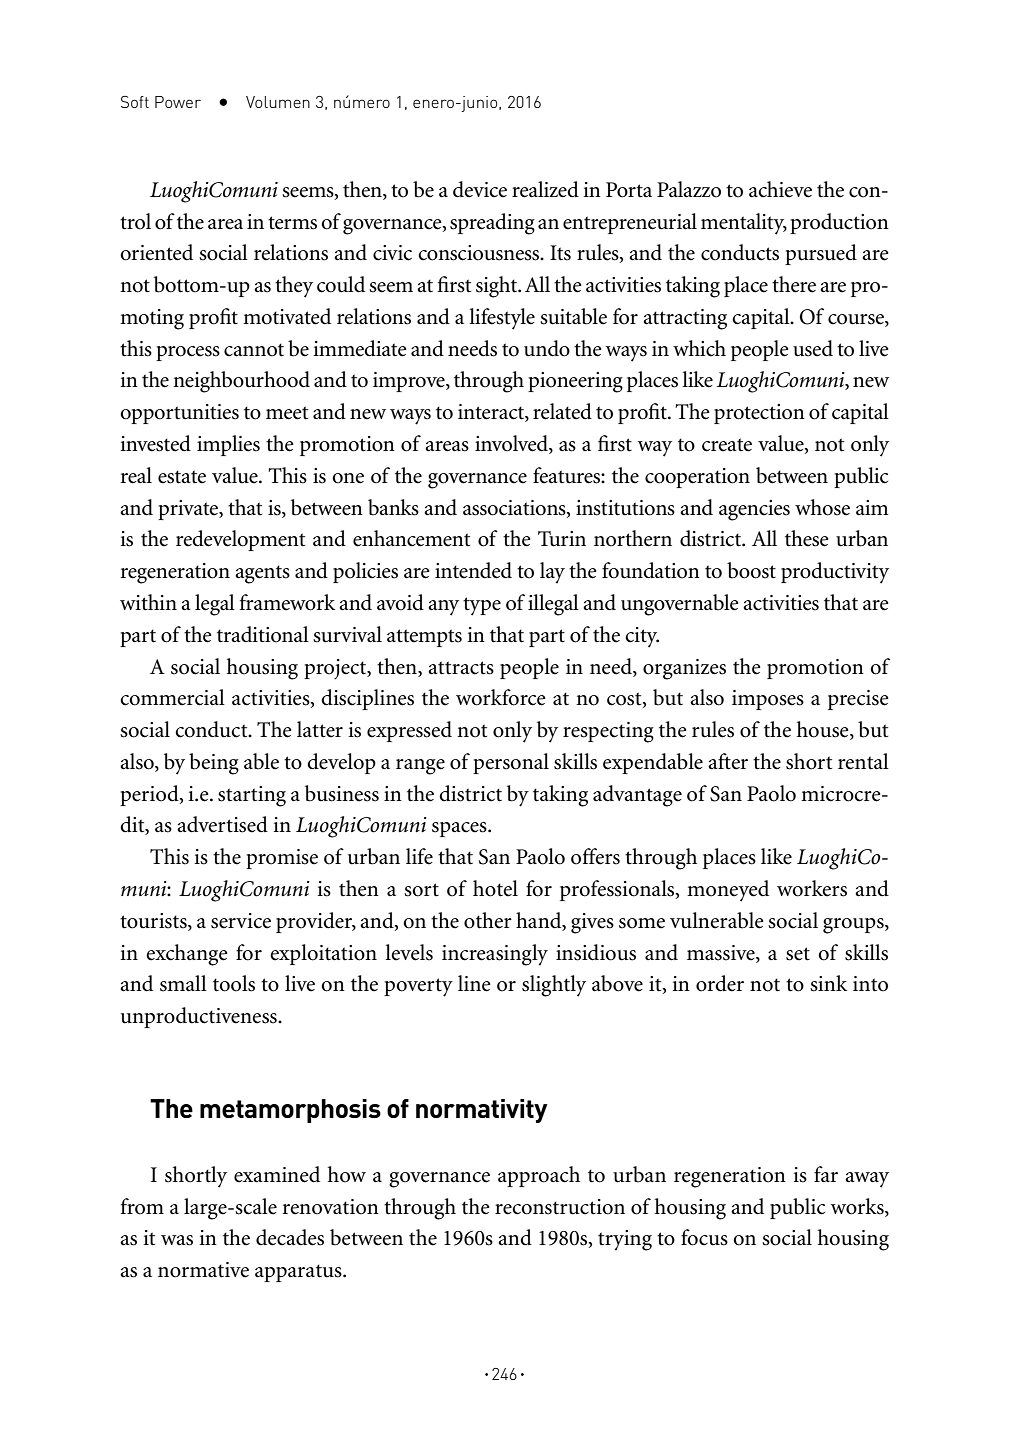 This screenshot has height=1441, width=1021. Describe the element at coordinates (798, 954) in the screenshot. I see `set` at that location.
